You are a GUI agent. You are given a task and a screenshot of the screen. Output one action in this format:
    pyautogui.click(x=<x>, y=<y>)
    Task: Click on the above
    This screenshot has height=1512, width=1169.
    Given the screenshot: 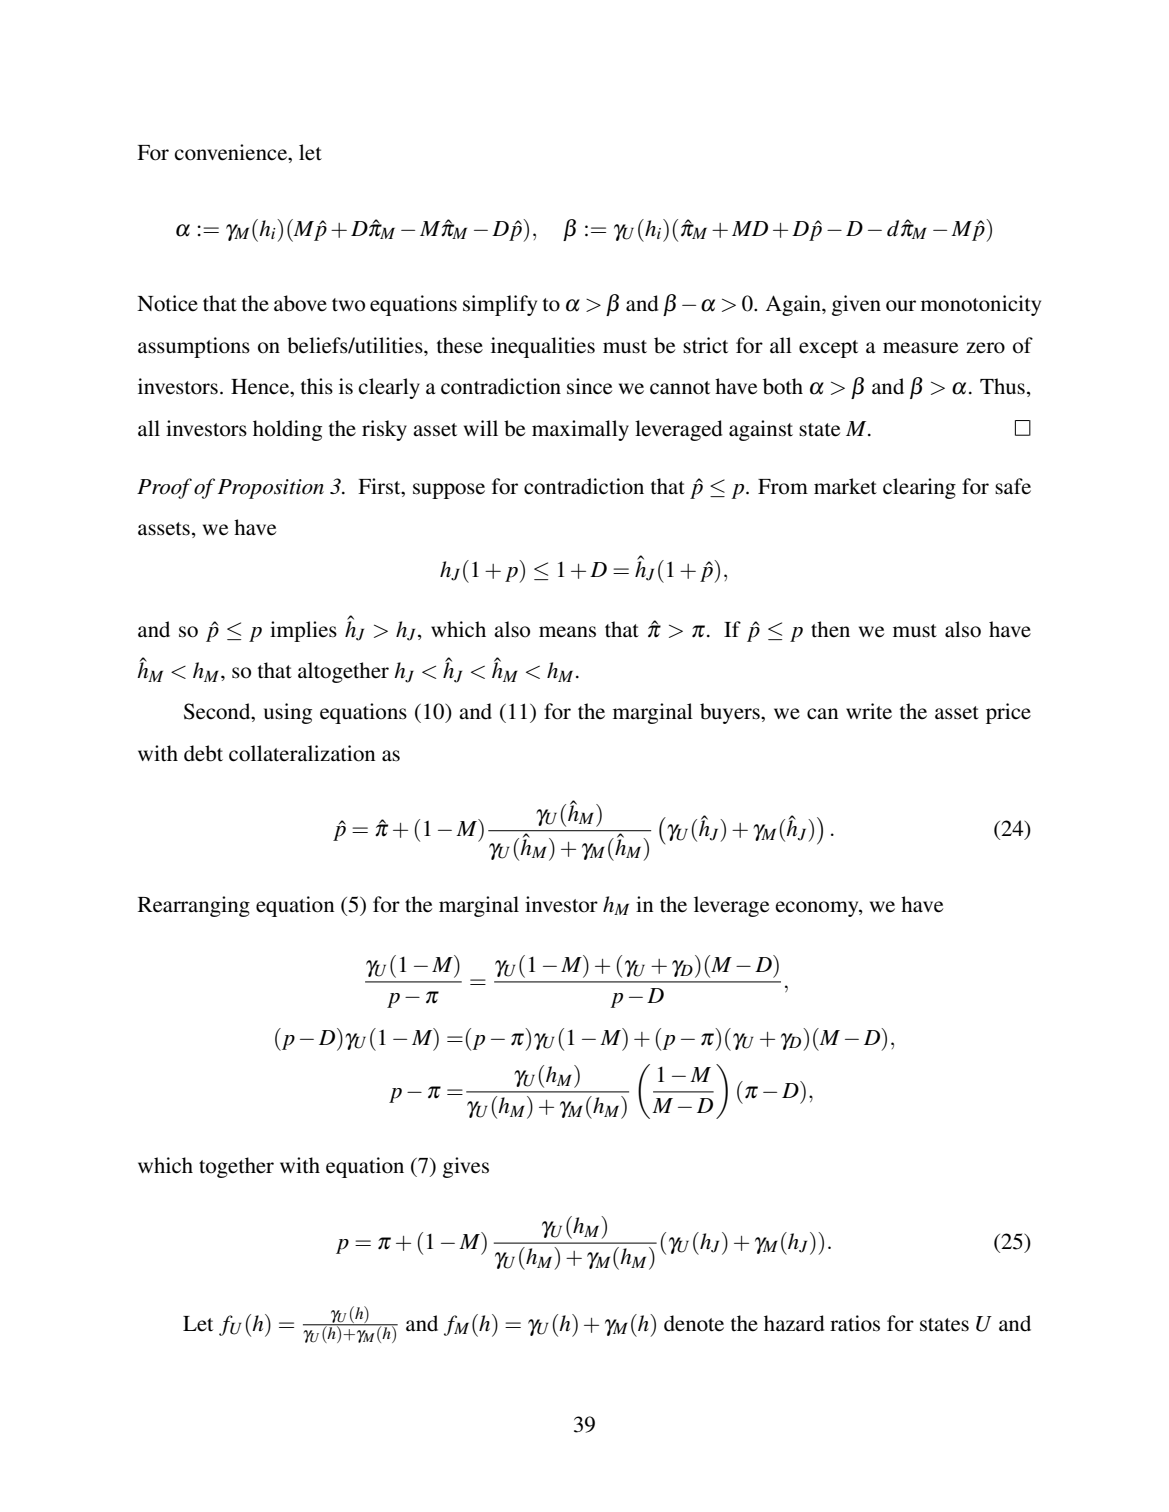 What is the action you would take?
    pyautogui.click(x=300, y=303)
